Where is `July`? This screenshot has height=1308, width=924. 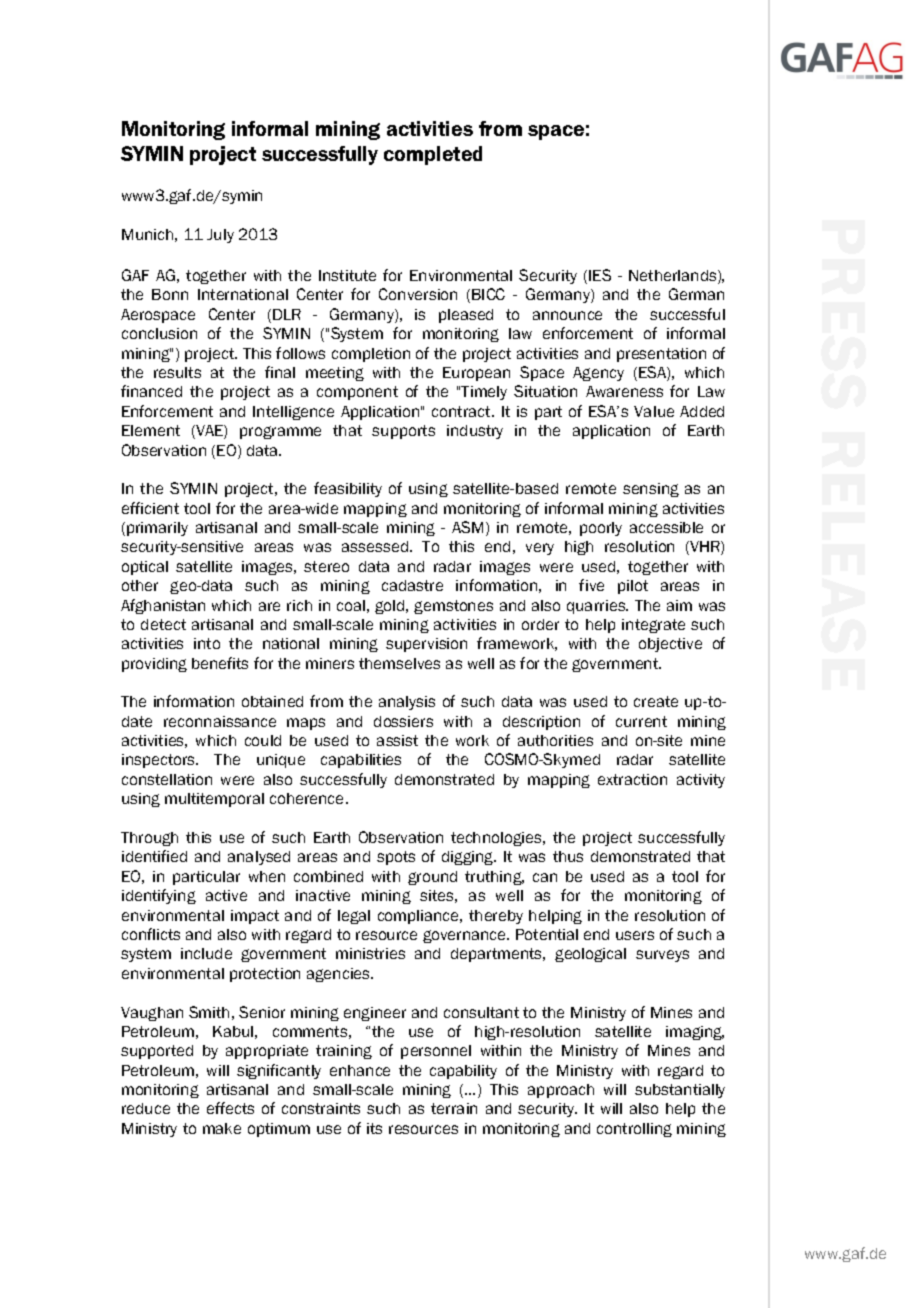
July is located at coordinates (220, 236).
